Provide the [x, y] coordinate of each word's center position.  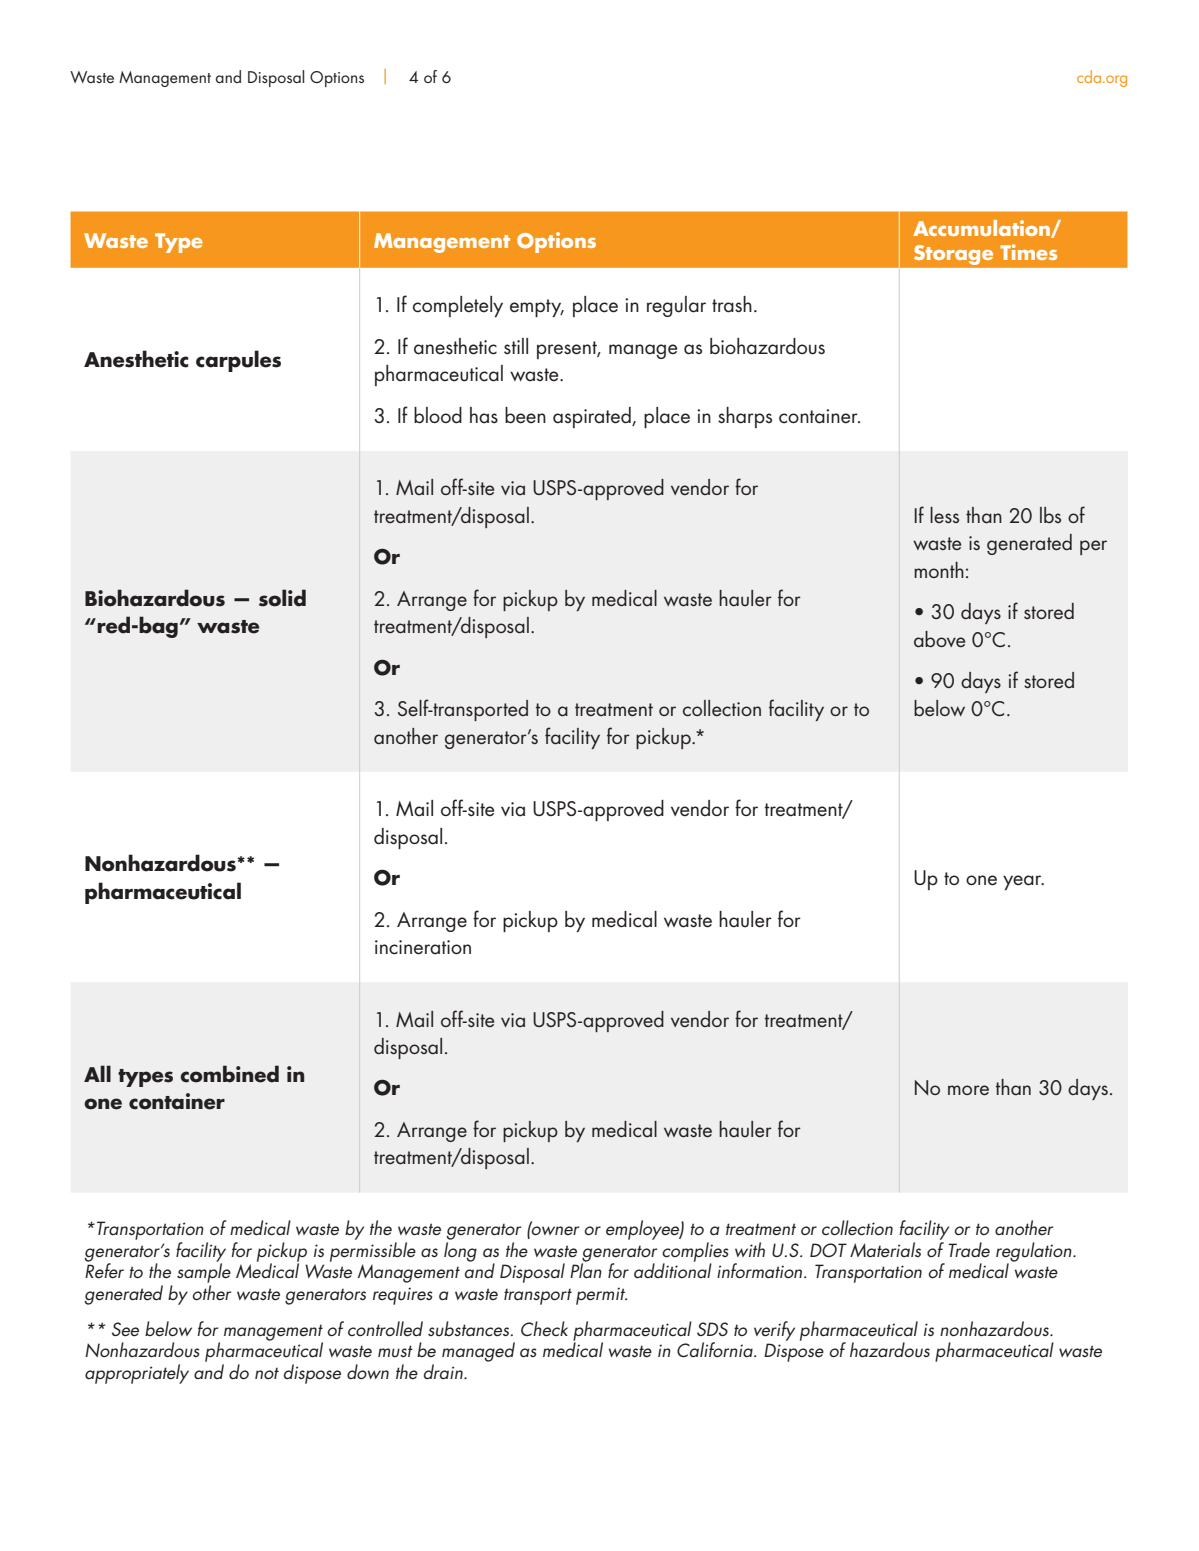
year [1023, 882]
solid [282, 598]
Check [544, 1329]
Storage [953, 255]
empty [537, 308]
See [125, 1329]
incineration [423, 947]
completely [458, 306]
